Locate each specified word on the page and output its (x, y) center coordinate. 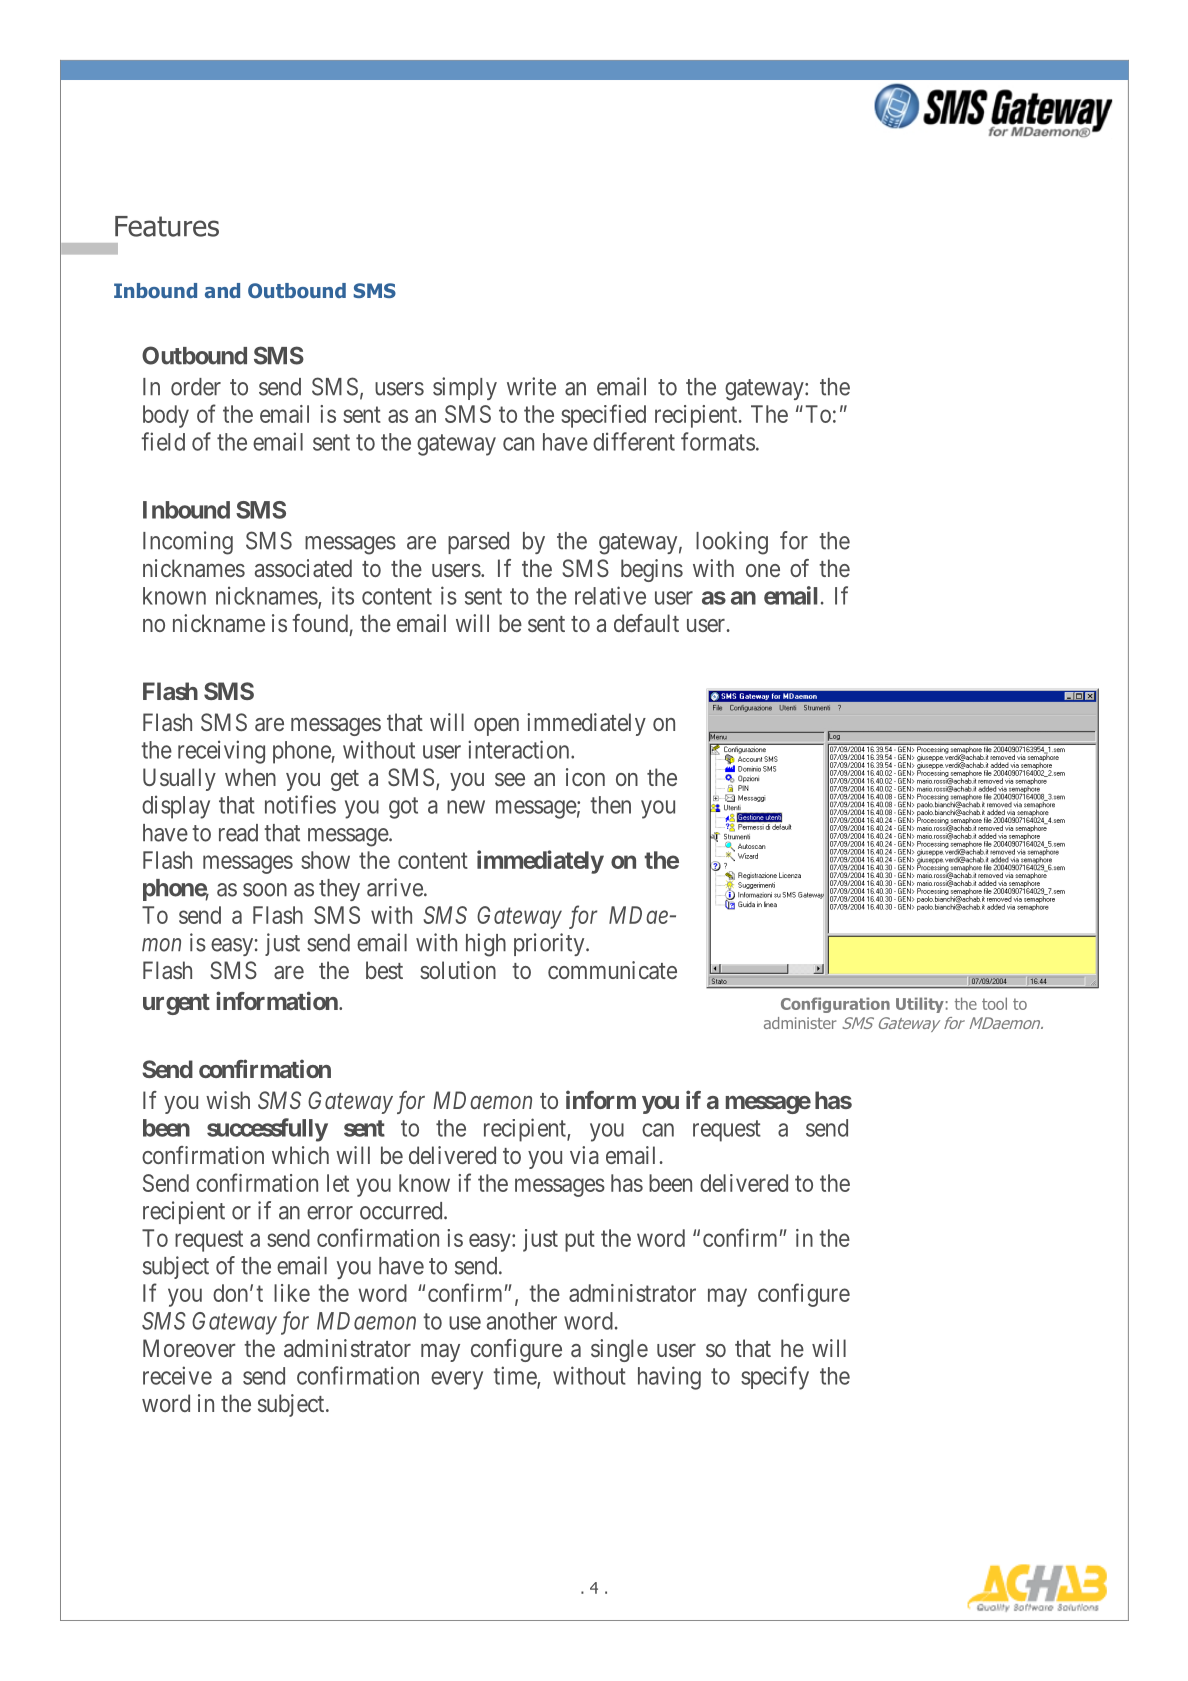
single (619, 1350)
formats (718, 441)
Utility (920, 1005)
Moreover (189, 1348)
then (610, 805)
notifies (300, 804)
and (222, 290)
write (531, 386)
